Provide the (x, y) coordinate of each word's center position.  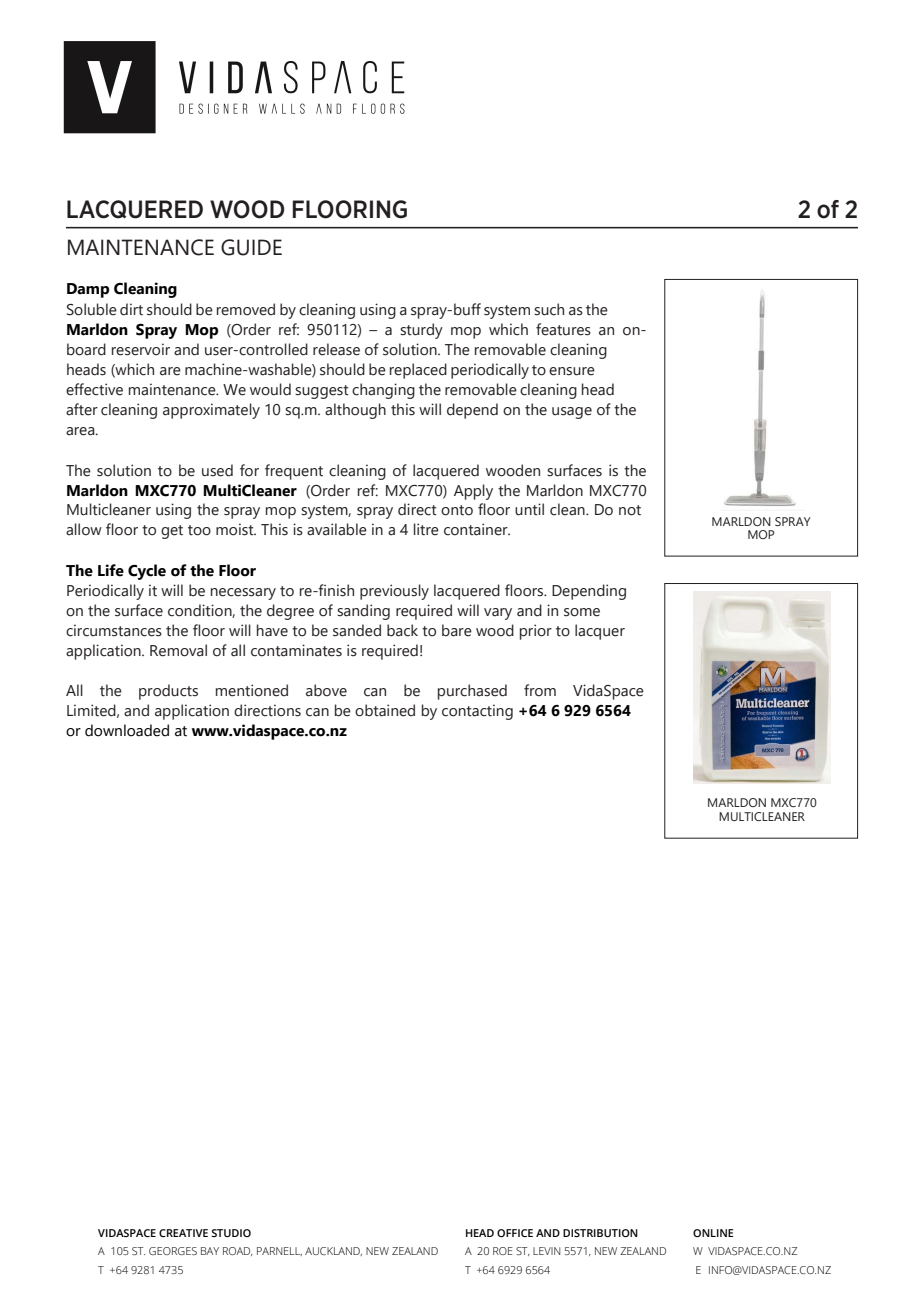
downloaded (127, 730)
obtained (385, 710)
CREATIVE (183, 1233)
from (540, 690)
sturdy (421, 331)
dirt (131, 309)
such (549, 309)
